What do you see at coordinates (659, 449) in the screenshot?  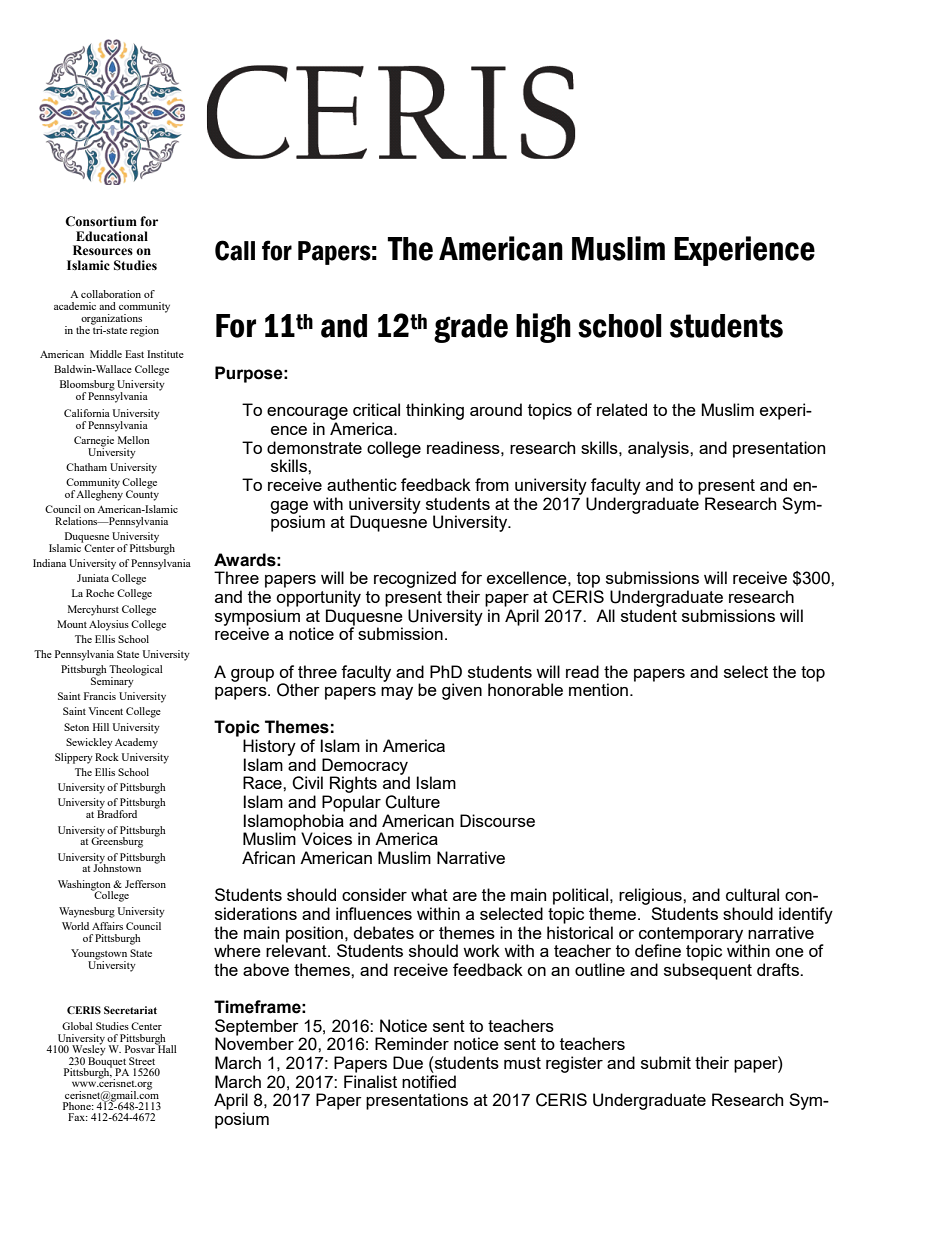 I see `analysis` at bounding box center [659, 449].
